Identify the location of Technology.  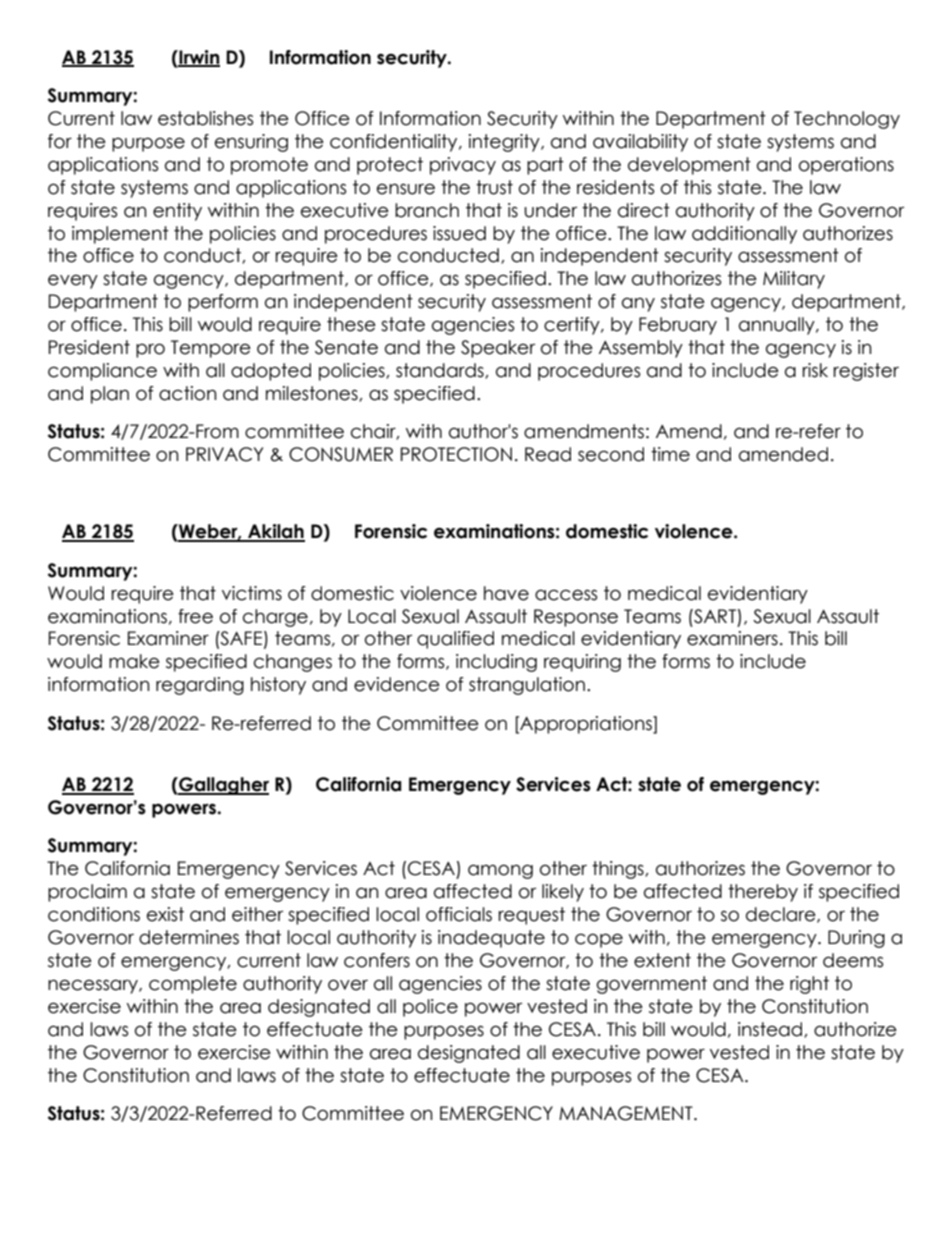
(847, 120).
